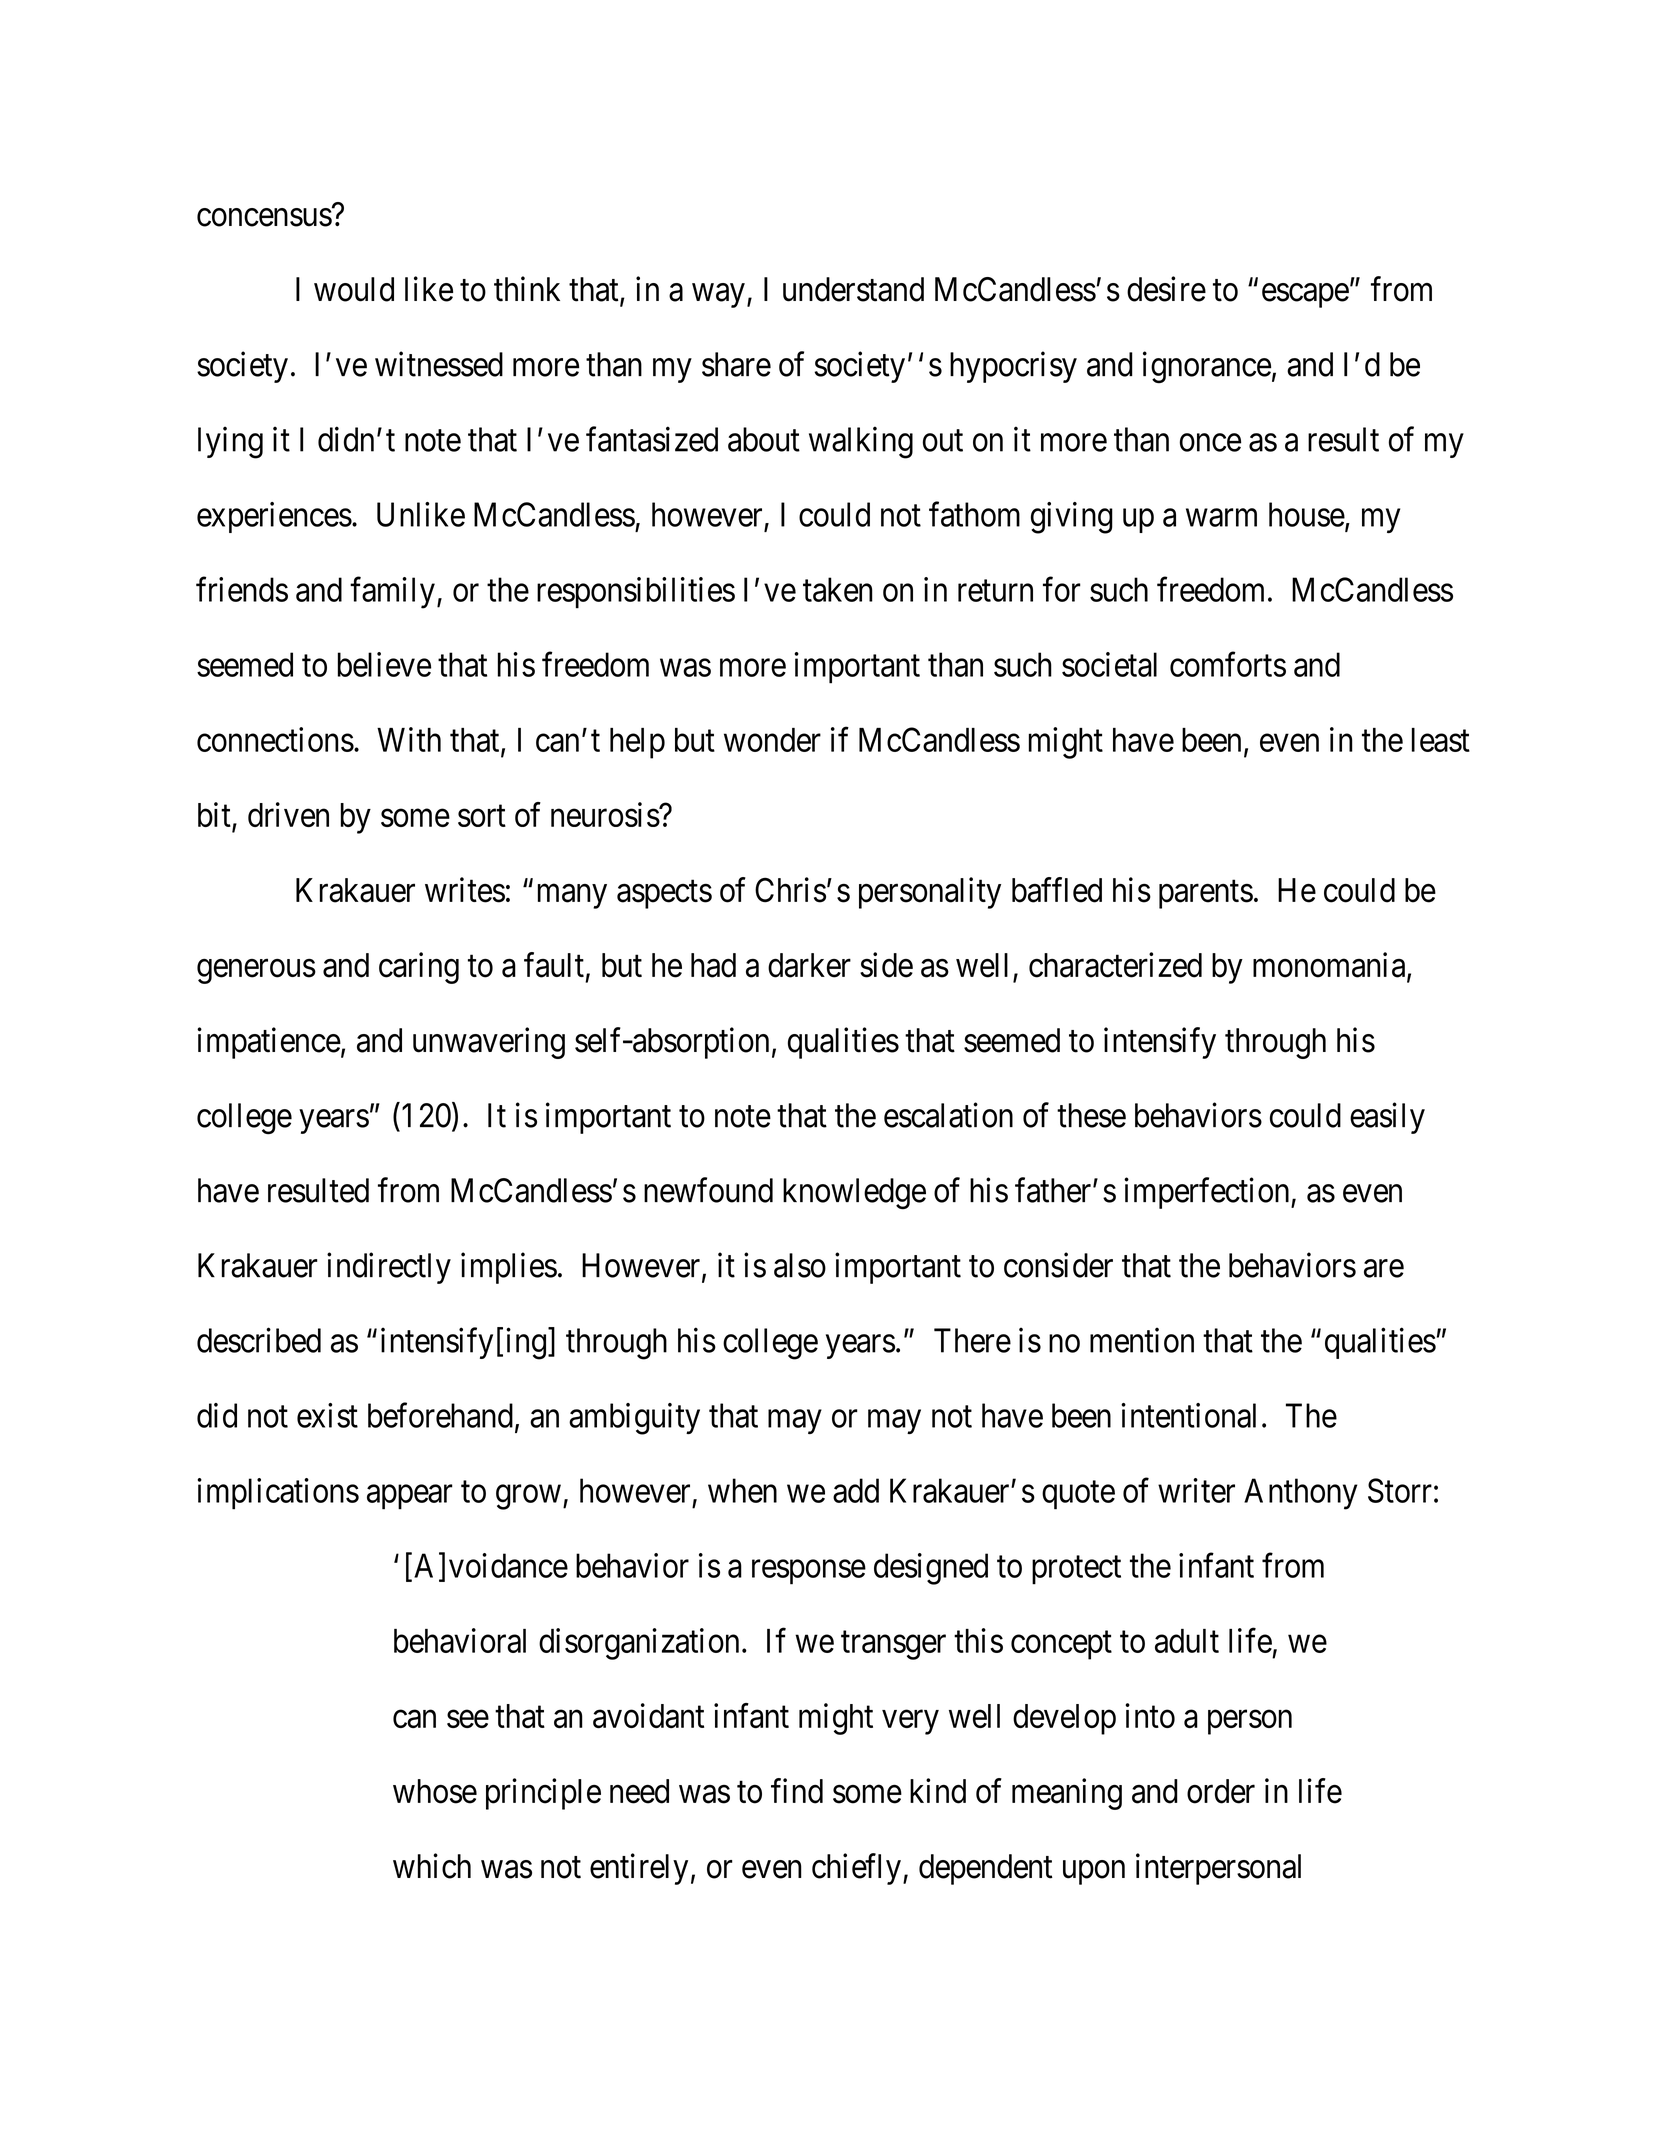  I want to click on exist, so click(327, 1415).
